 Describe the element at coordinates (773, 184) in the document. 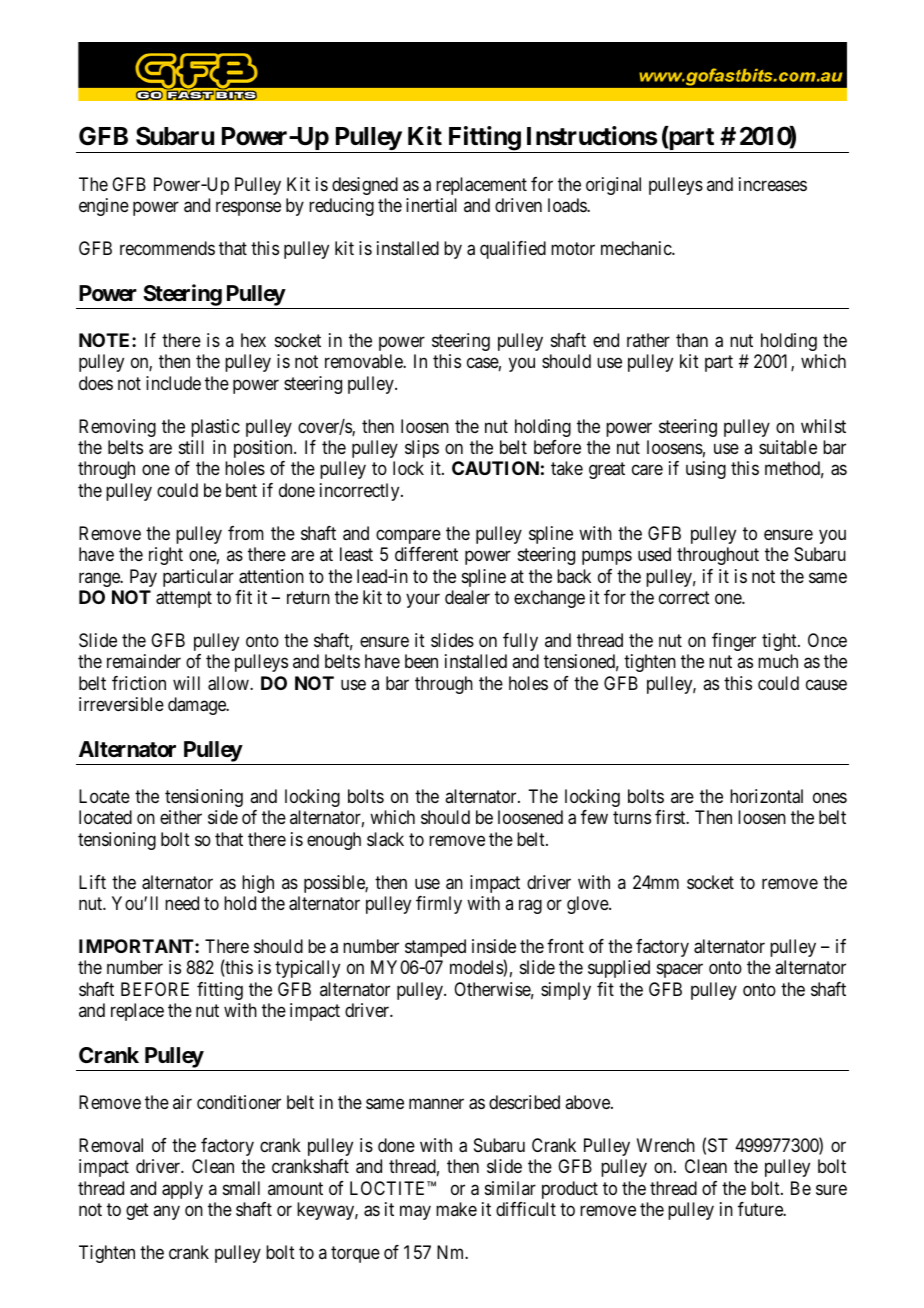

I see `increases` at that location.
